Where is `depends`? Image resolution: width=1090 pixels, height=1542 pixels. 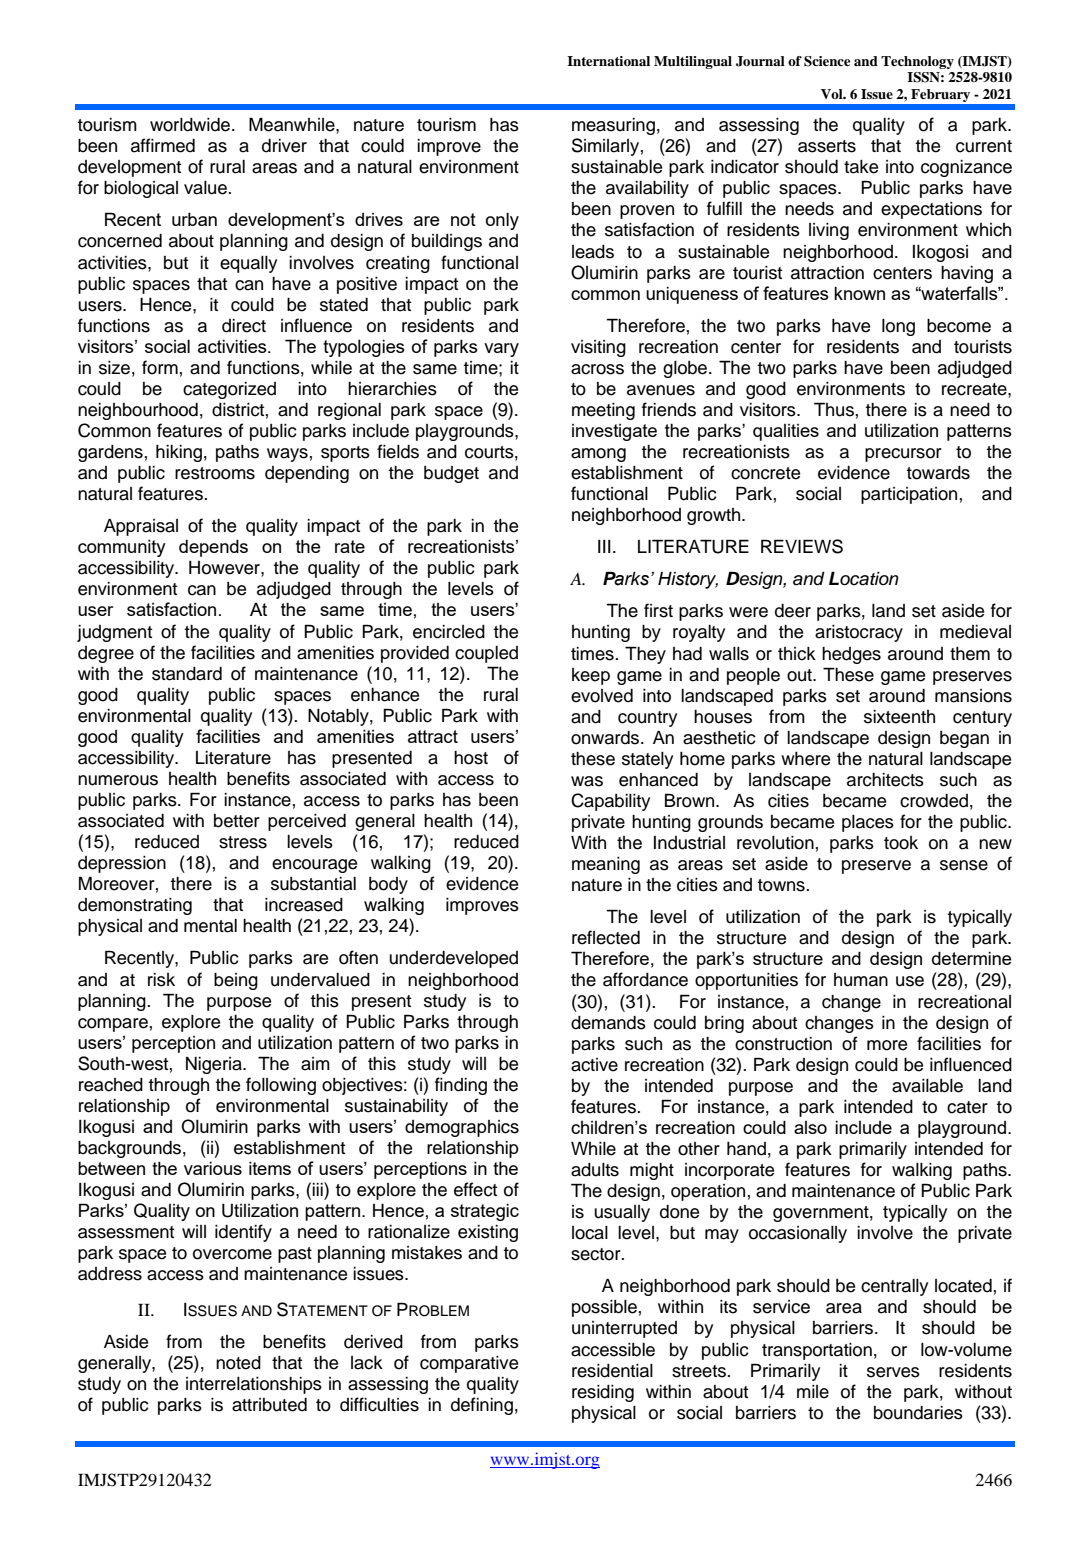
depends is located at coordinates (213, 548).
